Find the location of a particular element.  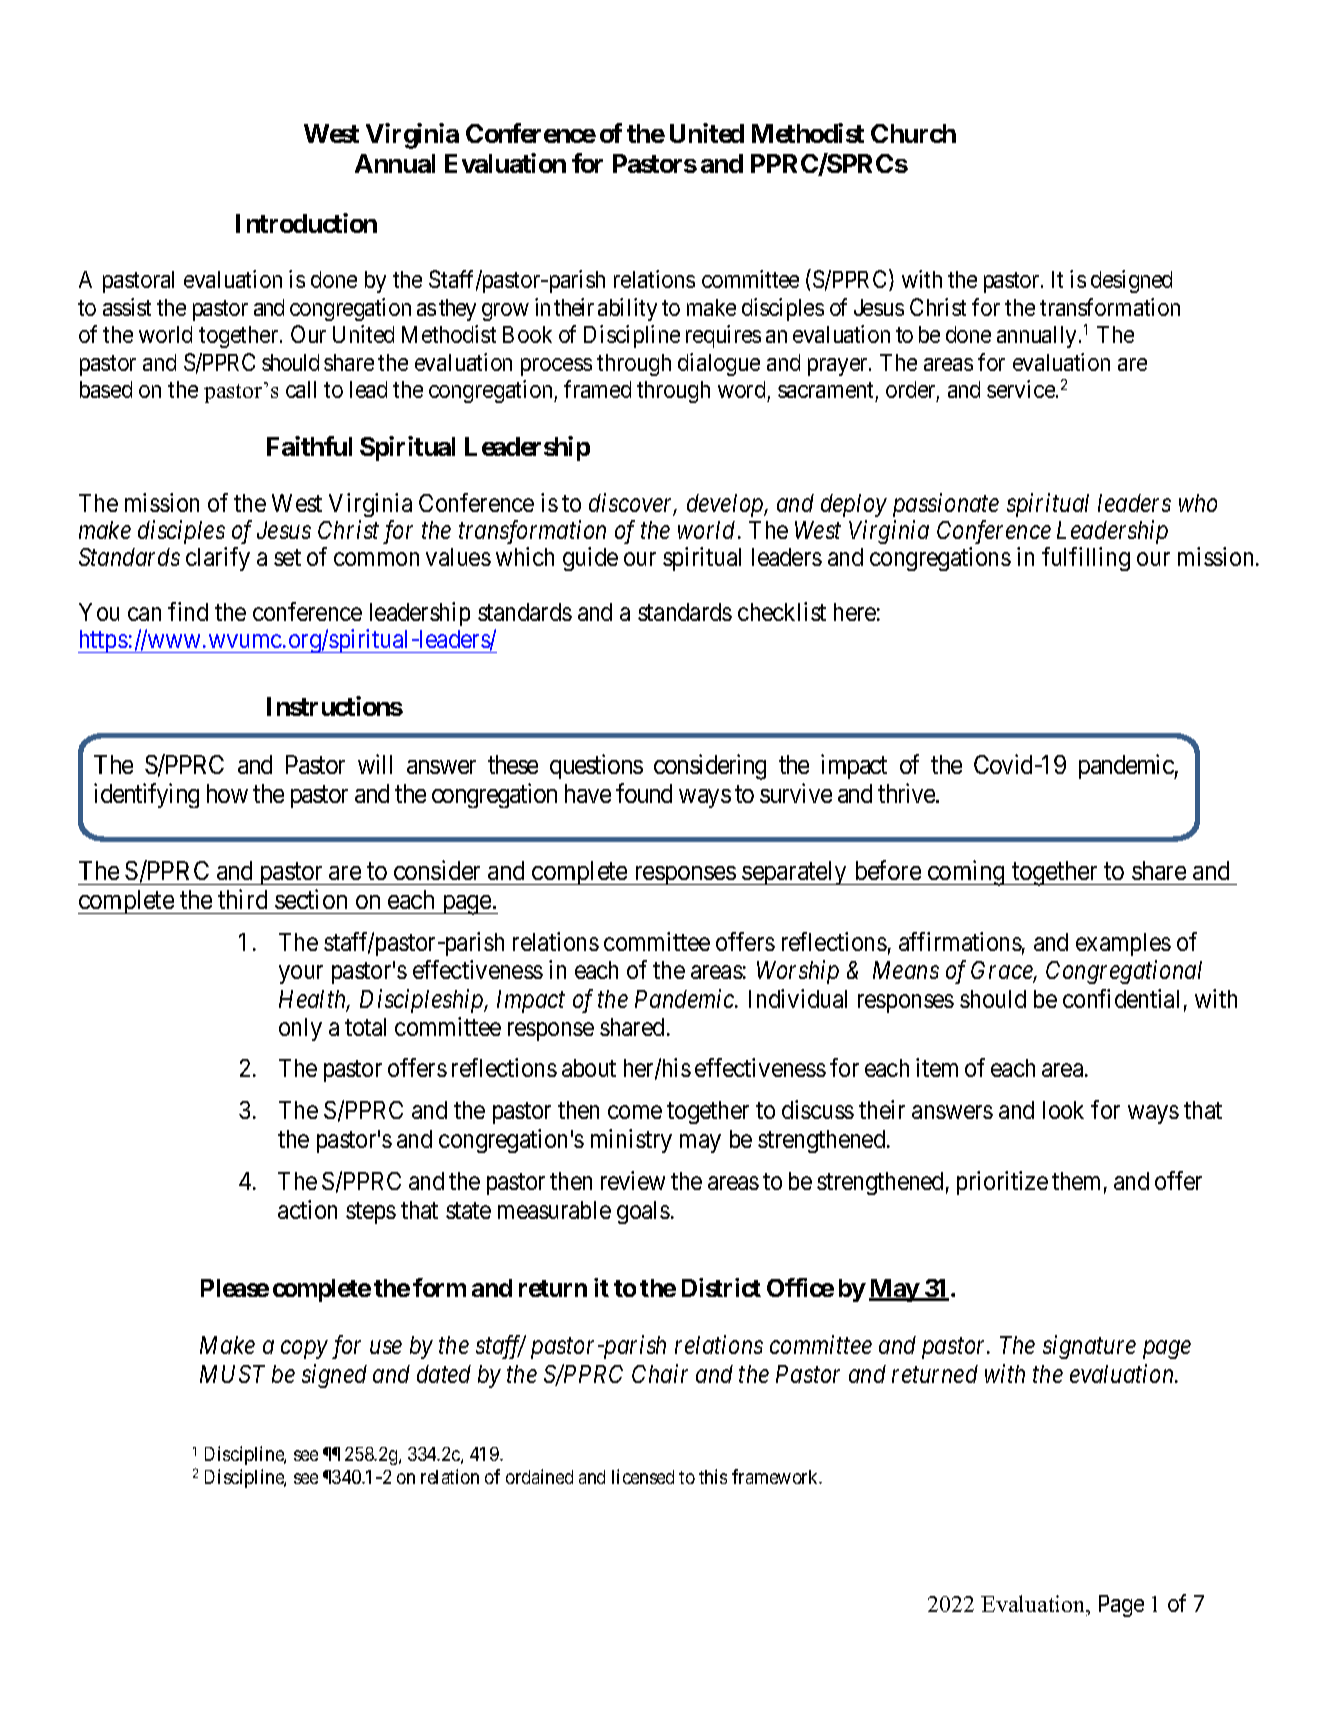

come is located at coordinates (635, 1112).
